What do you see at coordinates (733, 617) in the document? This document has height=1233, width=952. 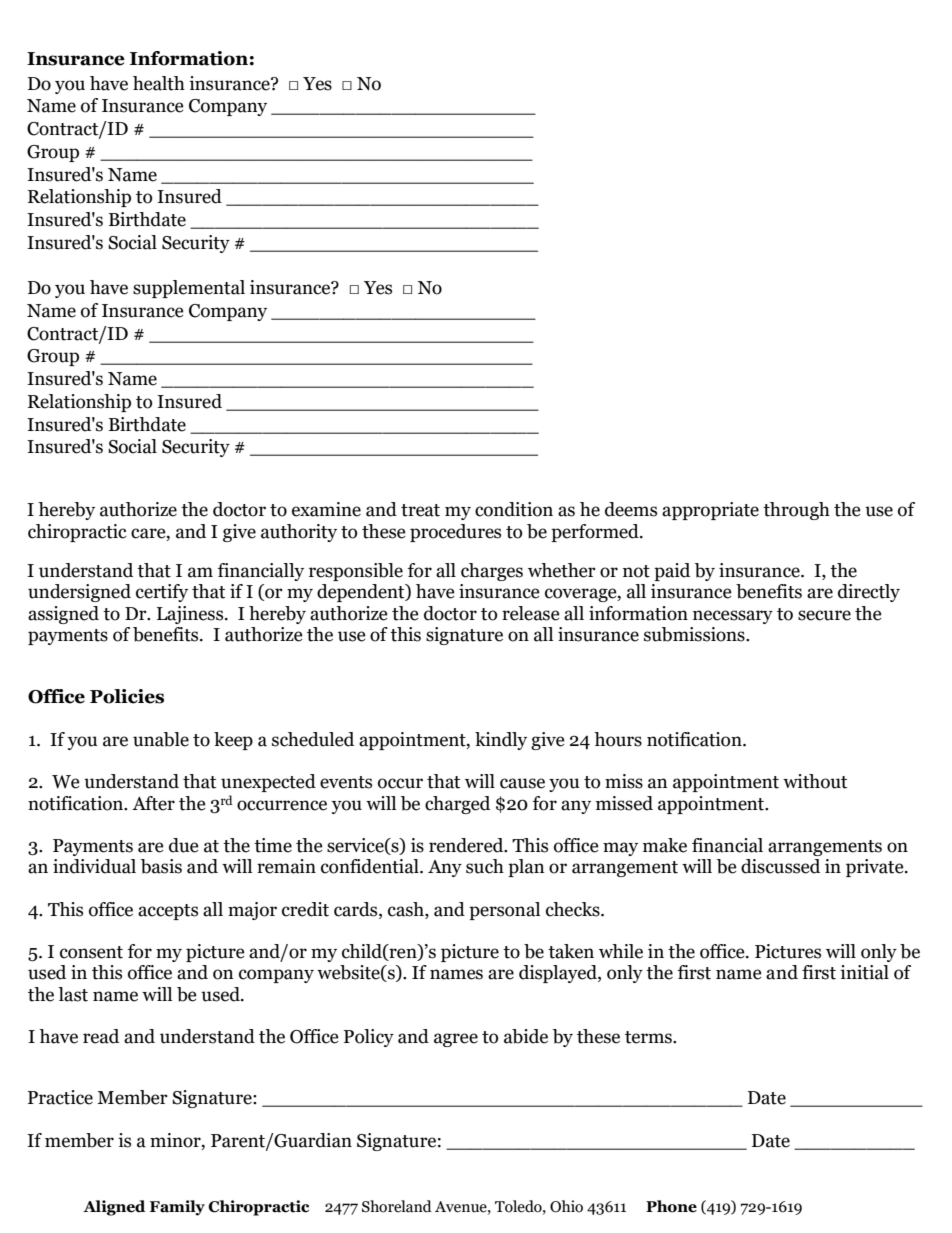 I see `necessary` at bounding box center [733, 617].
